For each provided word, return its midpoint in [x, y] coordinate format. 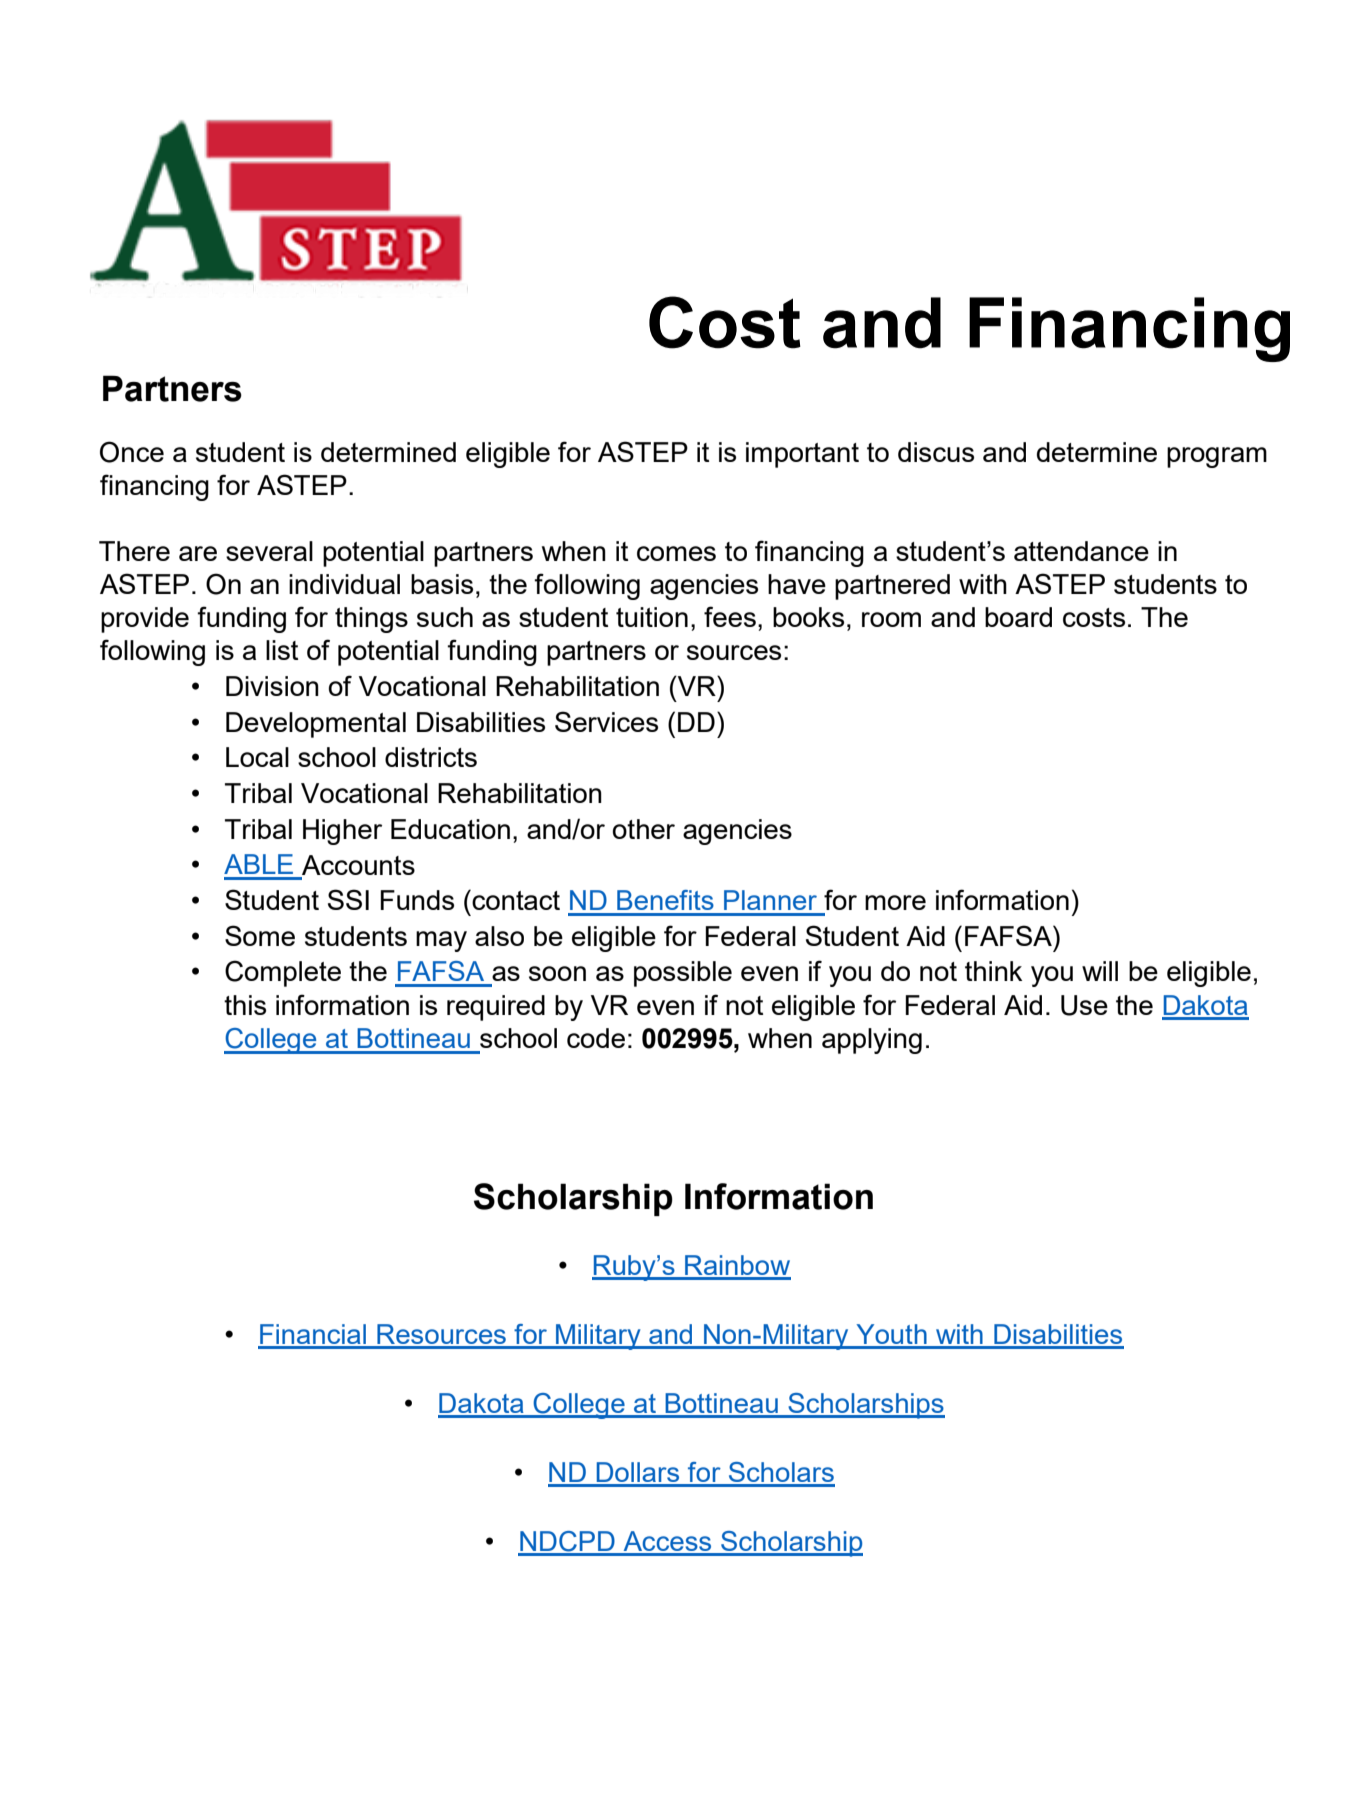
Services [606, 721]
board [1018, 617]
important [802, 455]
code [596, 1038]
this [245, 1005]
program [1217, 457]
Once [132, 452]
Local [257, 757]
